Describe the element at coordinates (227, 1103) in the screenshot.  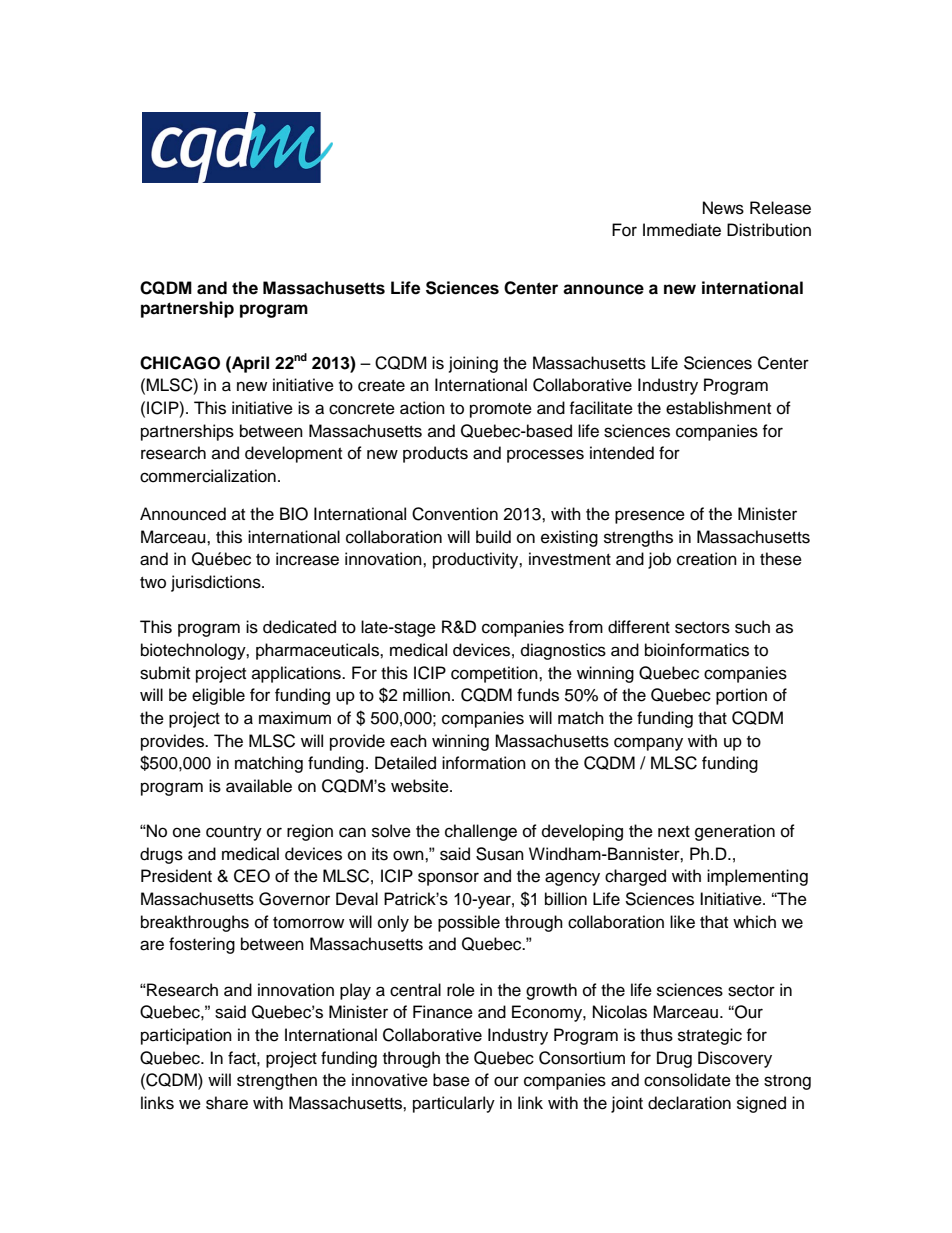
I see `share` at that location.
